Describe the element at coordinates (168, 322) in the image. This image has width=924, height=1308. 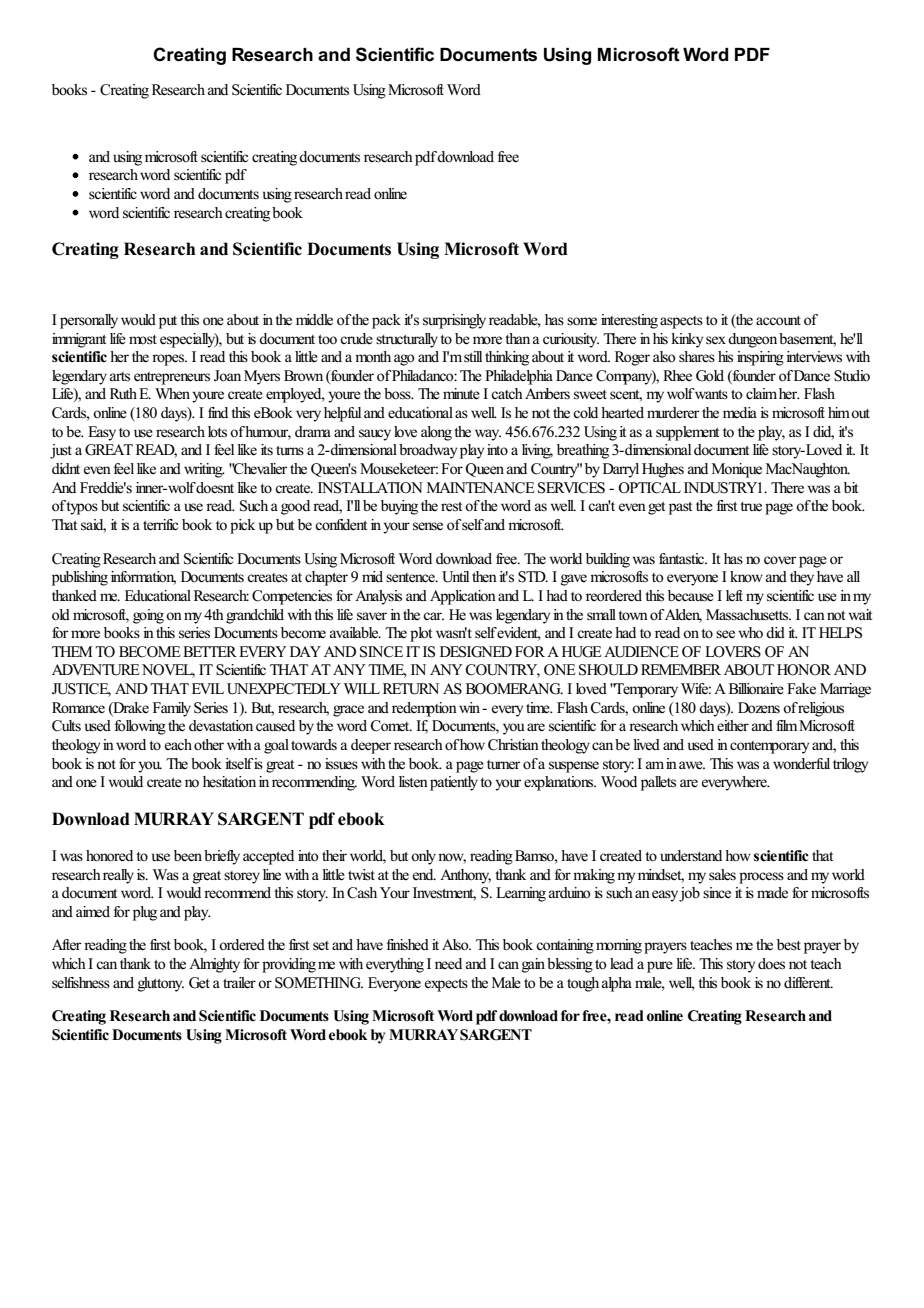
I see `put` at that location.
